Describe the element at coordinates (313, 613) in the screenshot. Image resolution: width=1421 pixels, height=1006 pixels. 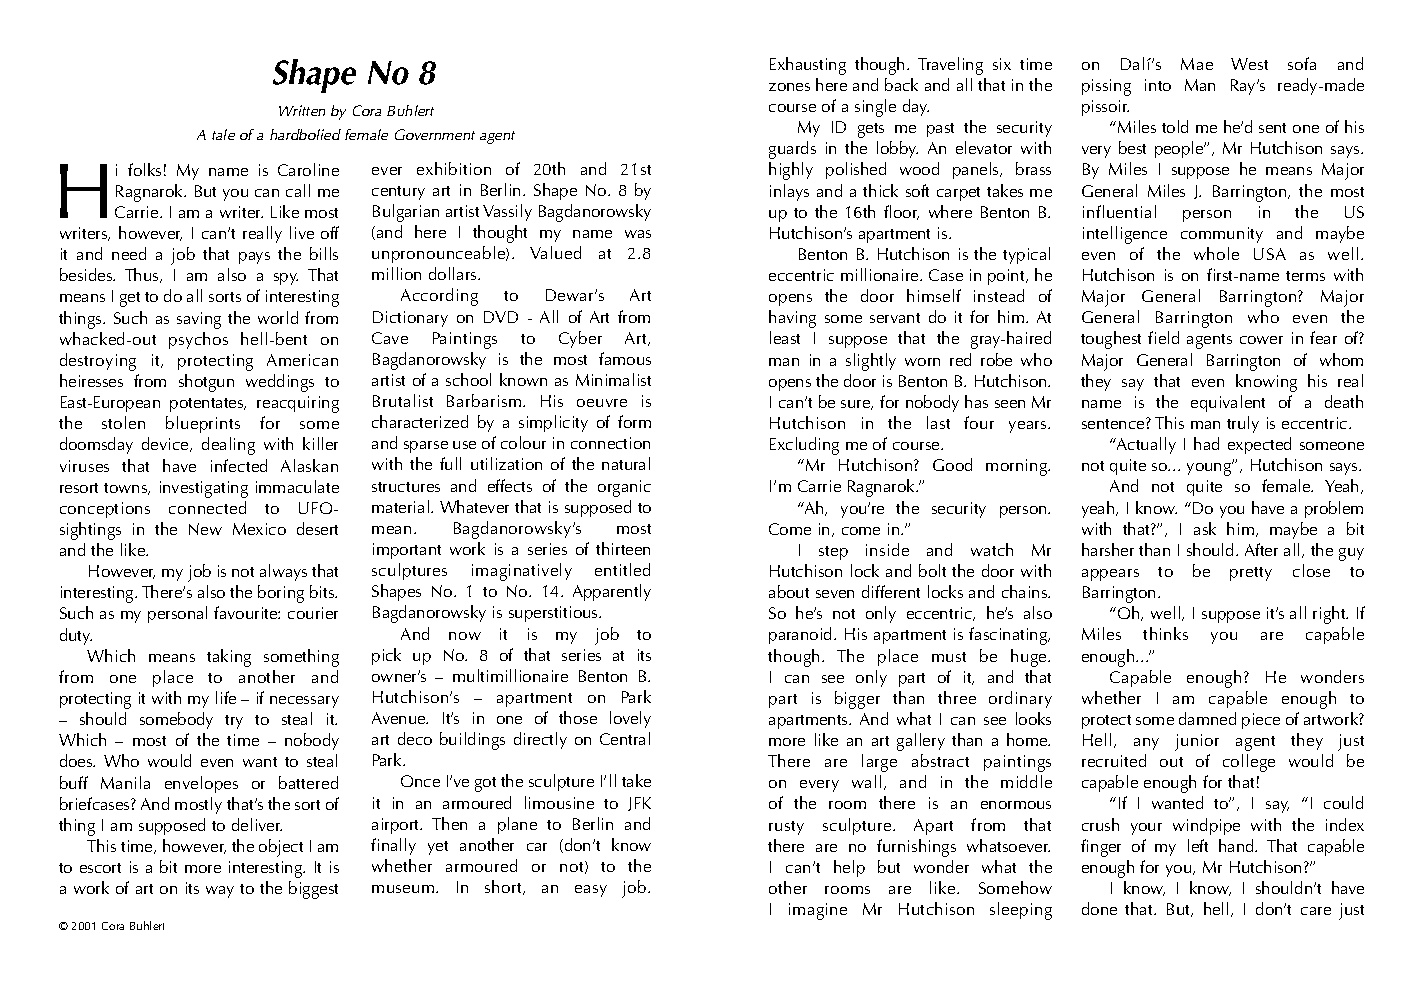
I see `courier` at that location.
